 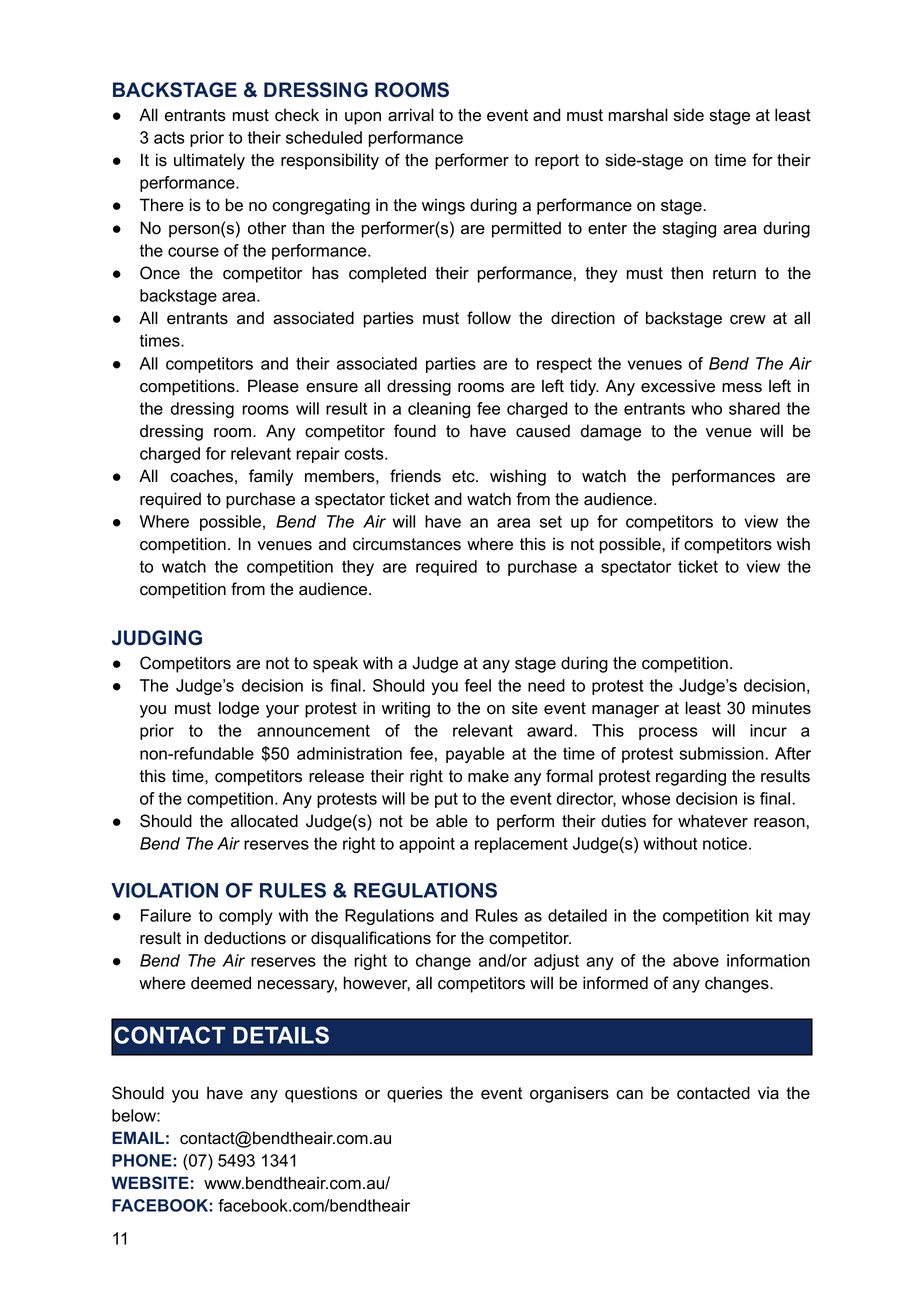 I want to click on cleaning, so click(x=439, y=410).
